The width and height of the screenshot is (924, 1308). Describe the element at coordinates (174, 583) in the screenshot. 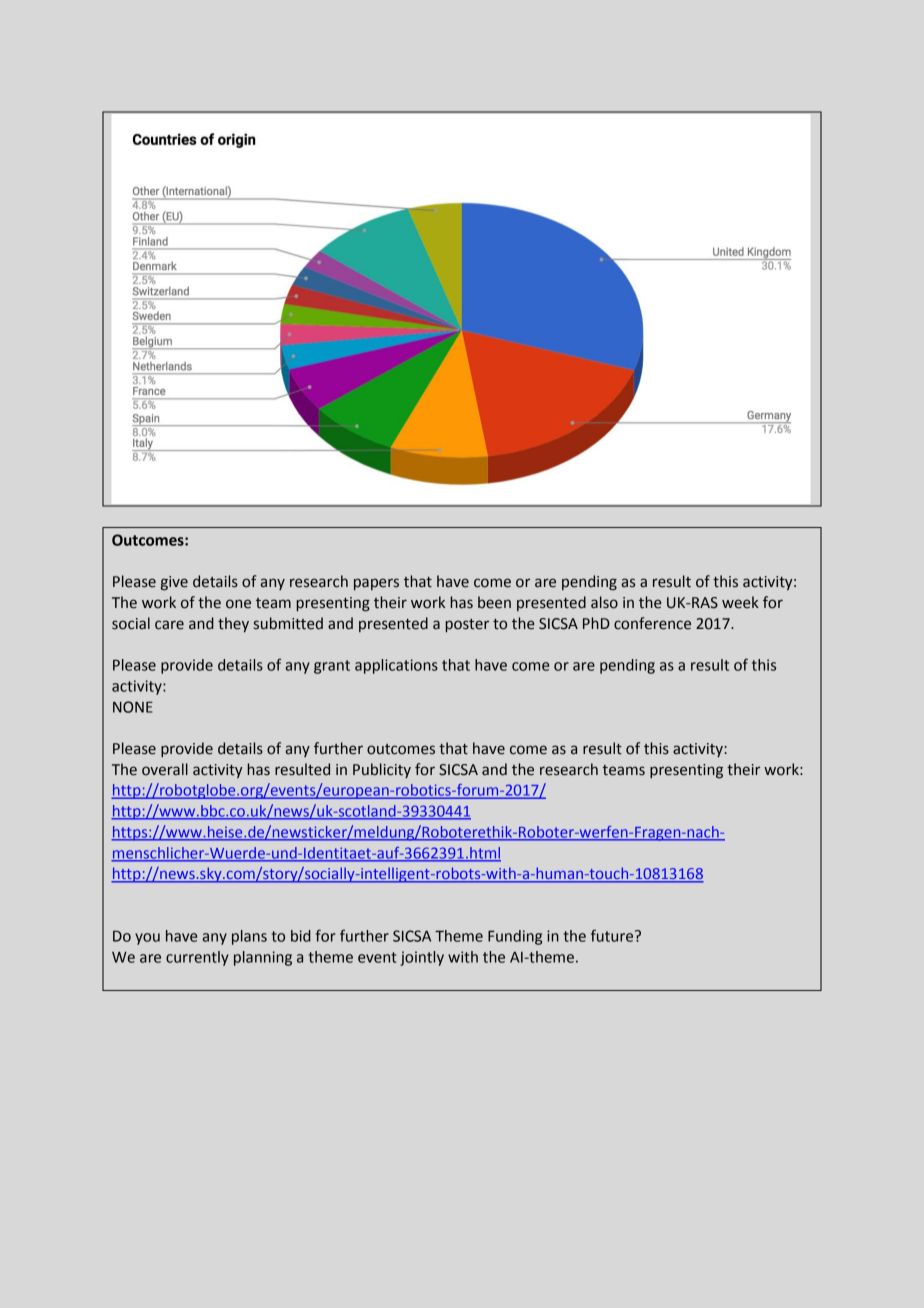

I see `give` at that location.
